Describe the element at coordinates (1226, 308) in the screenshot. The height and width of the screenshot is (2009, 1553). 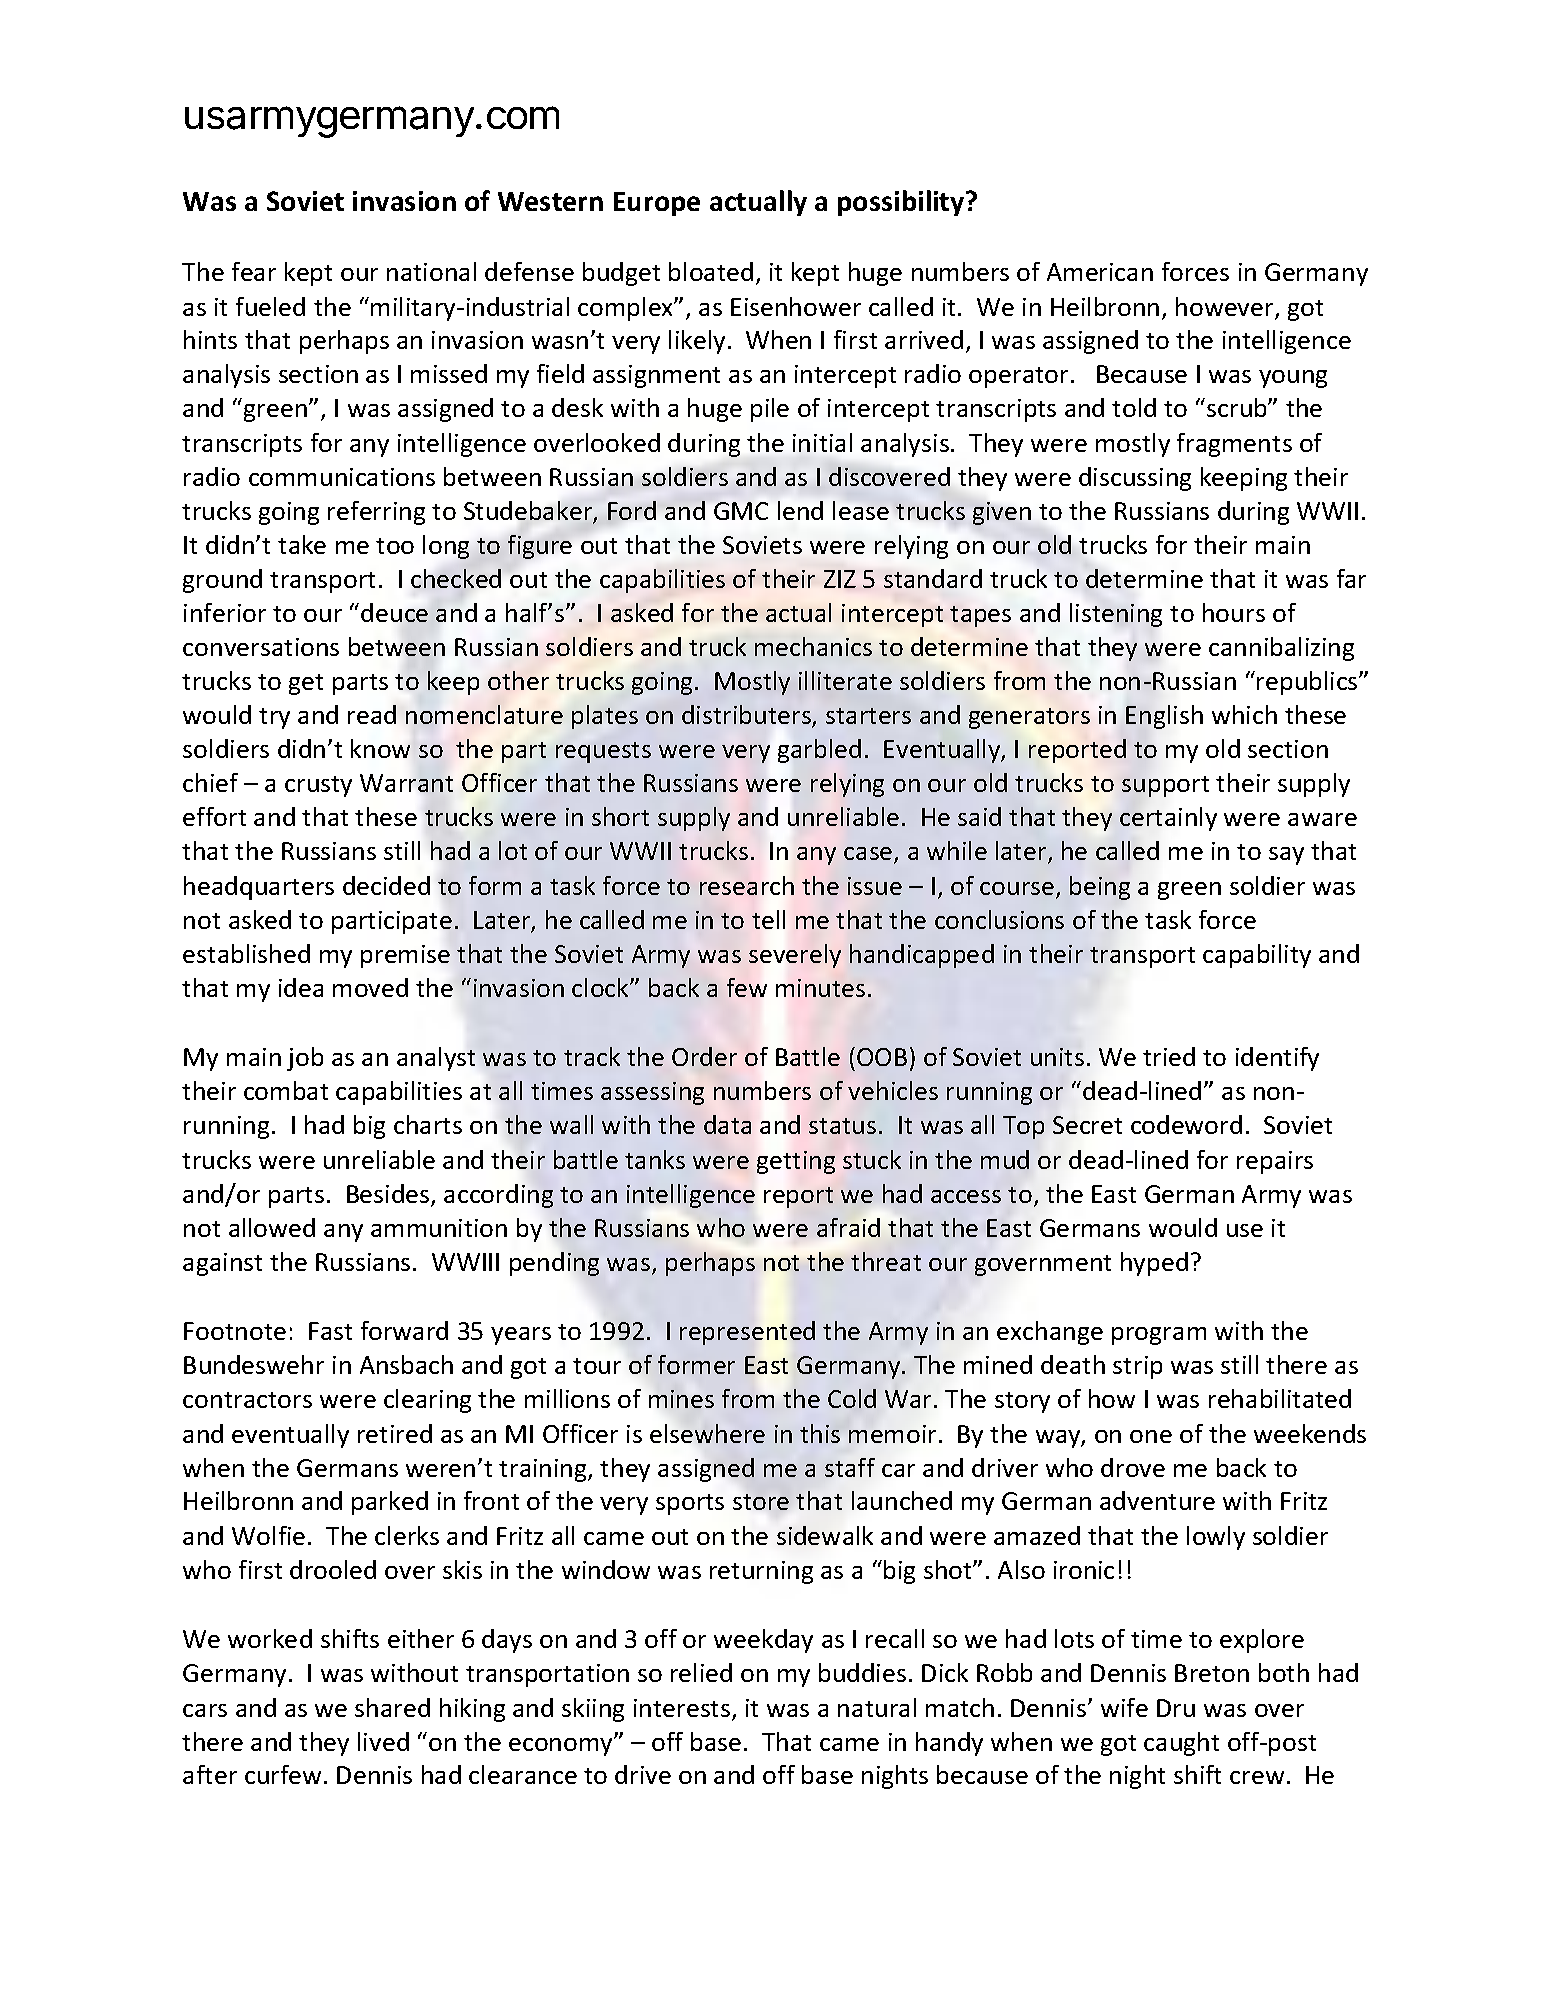
I see `however` at that location.
